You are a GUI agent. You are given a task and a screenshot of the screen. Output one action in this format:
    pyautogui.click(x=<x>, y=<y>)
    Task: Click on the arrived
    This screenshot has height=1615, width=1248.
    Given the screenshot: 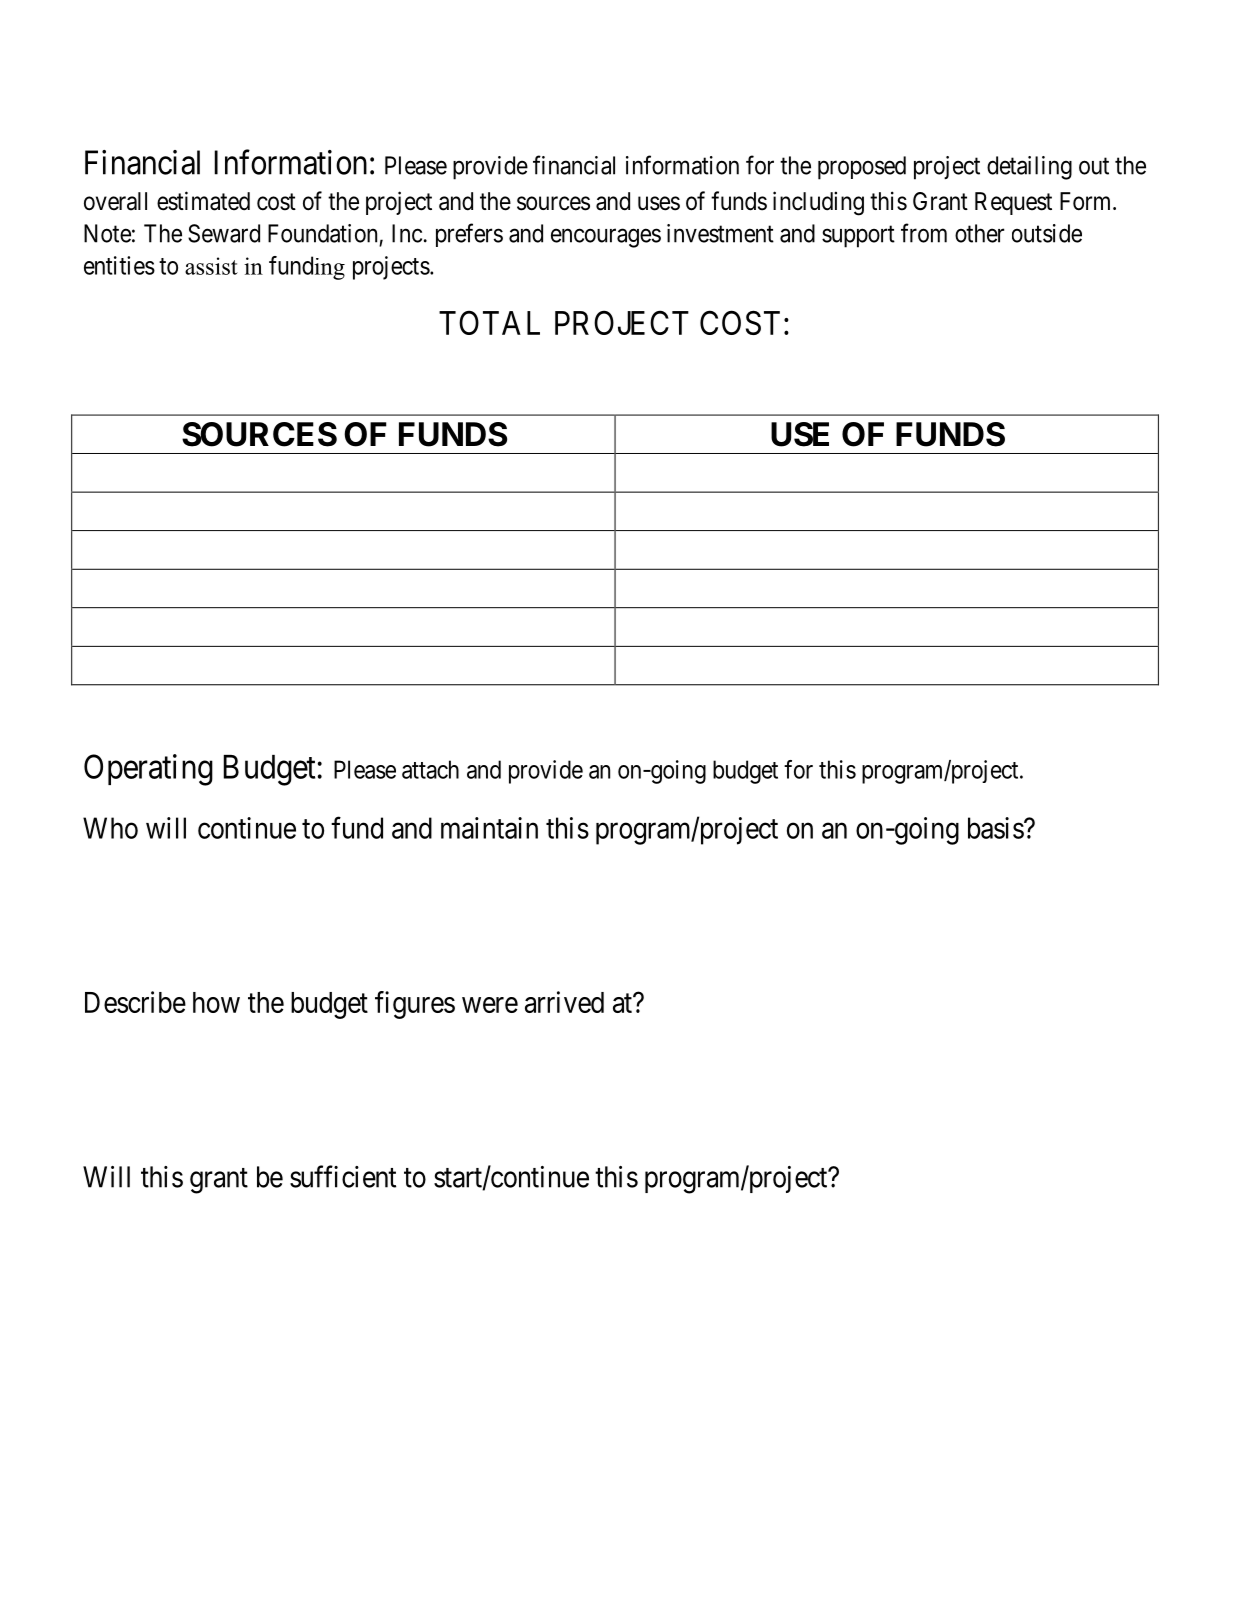 What is the action you would take?
    pyautogui.click(x=564, y=1002)
